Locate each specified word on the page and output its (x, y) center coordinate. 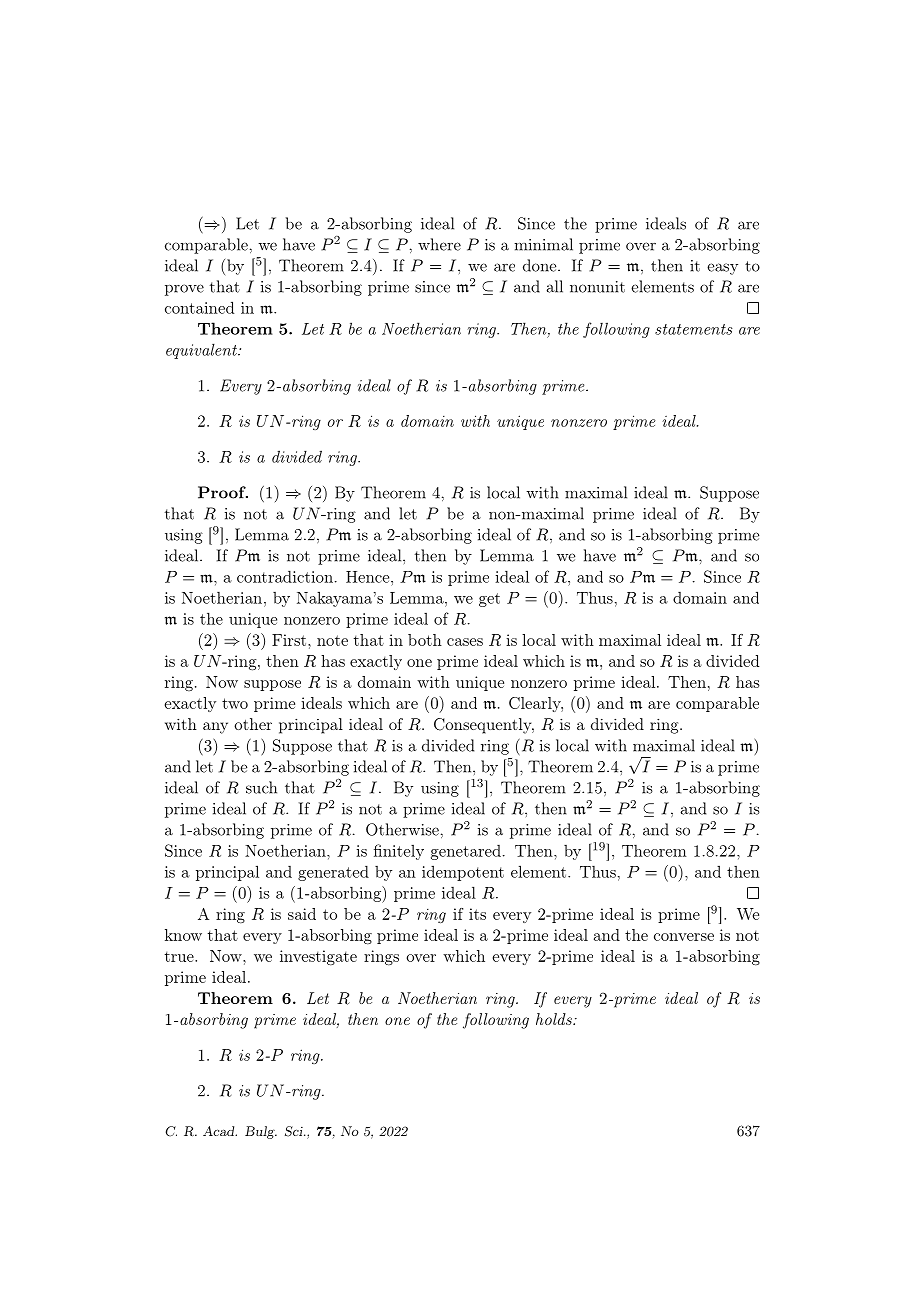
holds (555, 1019)
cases (465, 642)
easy (722, 269)
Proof (223, 492)
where (439, 244)
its (477, 914)
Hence (369, 577)
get (489, 600)
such (261, 787)
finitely (399, 852)
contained (199, 307)
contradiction (285, 576)
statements (694, 329)
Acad (220, 1131)
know (183, 935)
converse (684, 937)
